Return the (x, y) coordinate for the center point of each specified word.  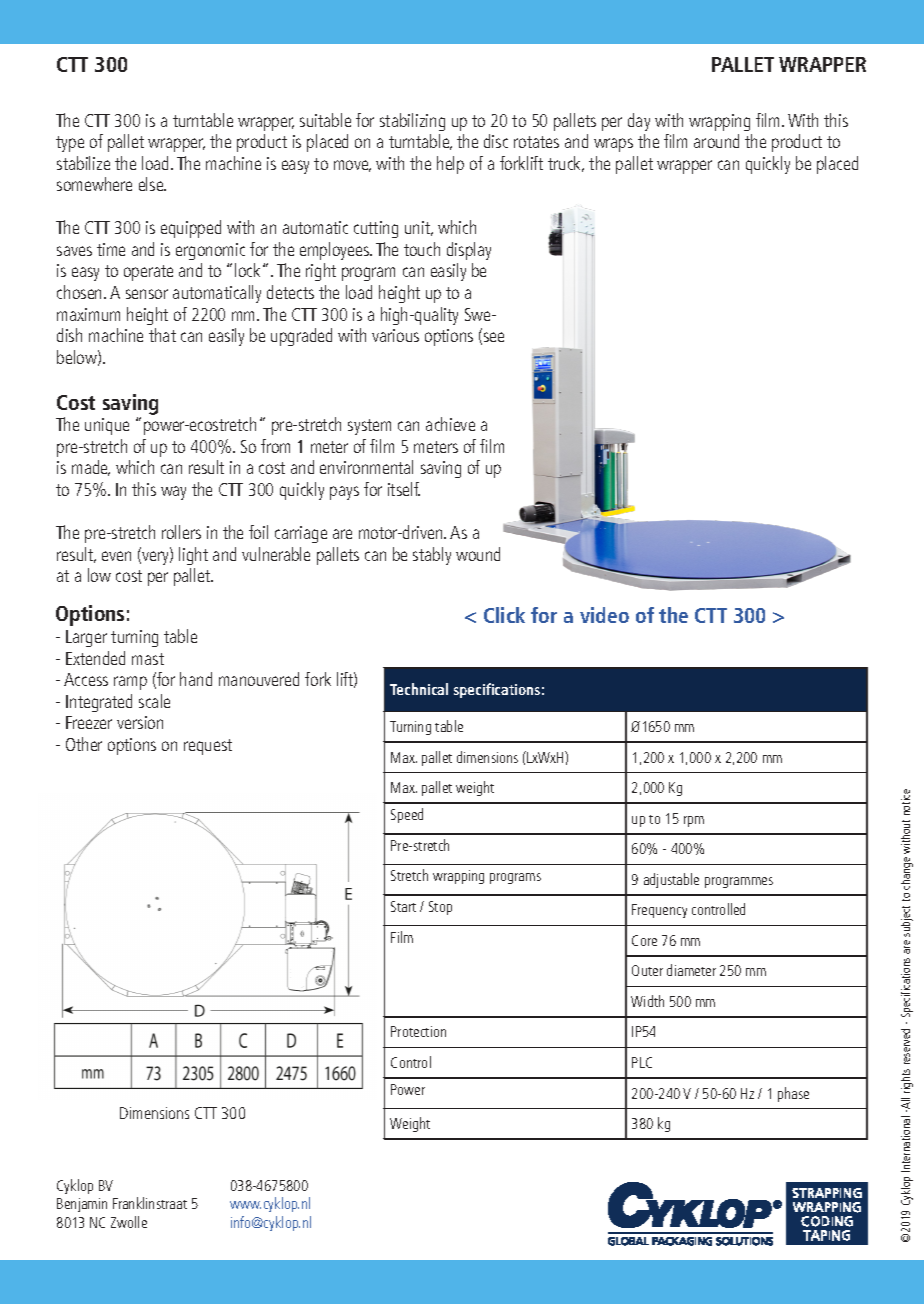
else (152, 184)
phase (793, 1094)
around (716, 141)
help (450, 165)
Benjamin (82, 1205)
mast (148, 659)
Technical (419, 689)
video (604, 615)
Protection (418, 1031)
